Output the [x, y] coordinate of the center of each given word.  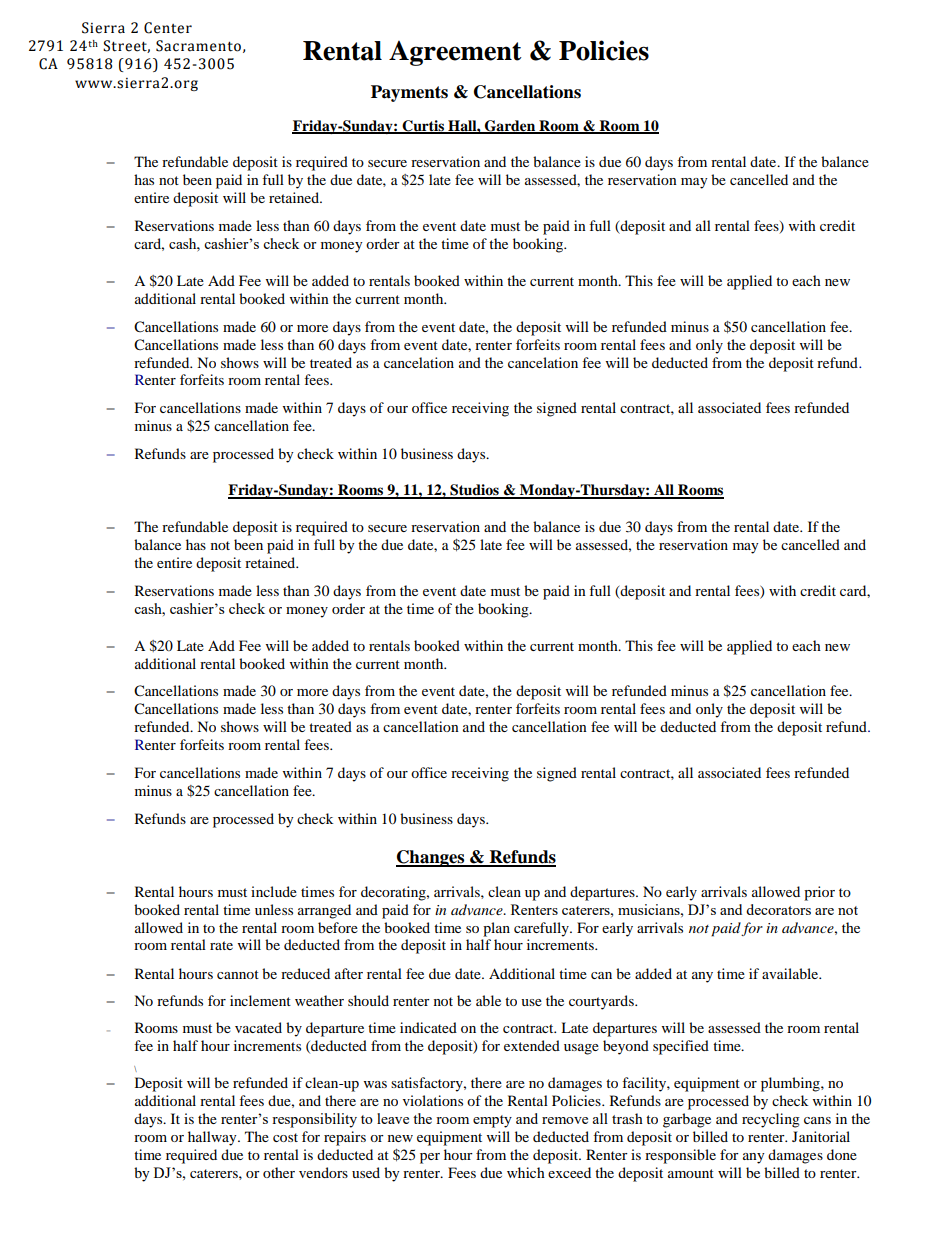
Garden [510, 126]
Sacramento [198, 46]
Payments [409, 93]
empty [492, 1121]
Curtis [423, 126]
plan [496, 929]
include [274, 891]
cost [285, 1137]
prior [819, 893]
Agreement [455, 53]
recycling [771, 1120]
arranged [324, 911]
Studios [474, 491]
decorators [778, 909]
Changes [431, 858]
